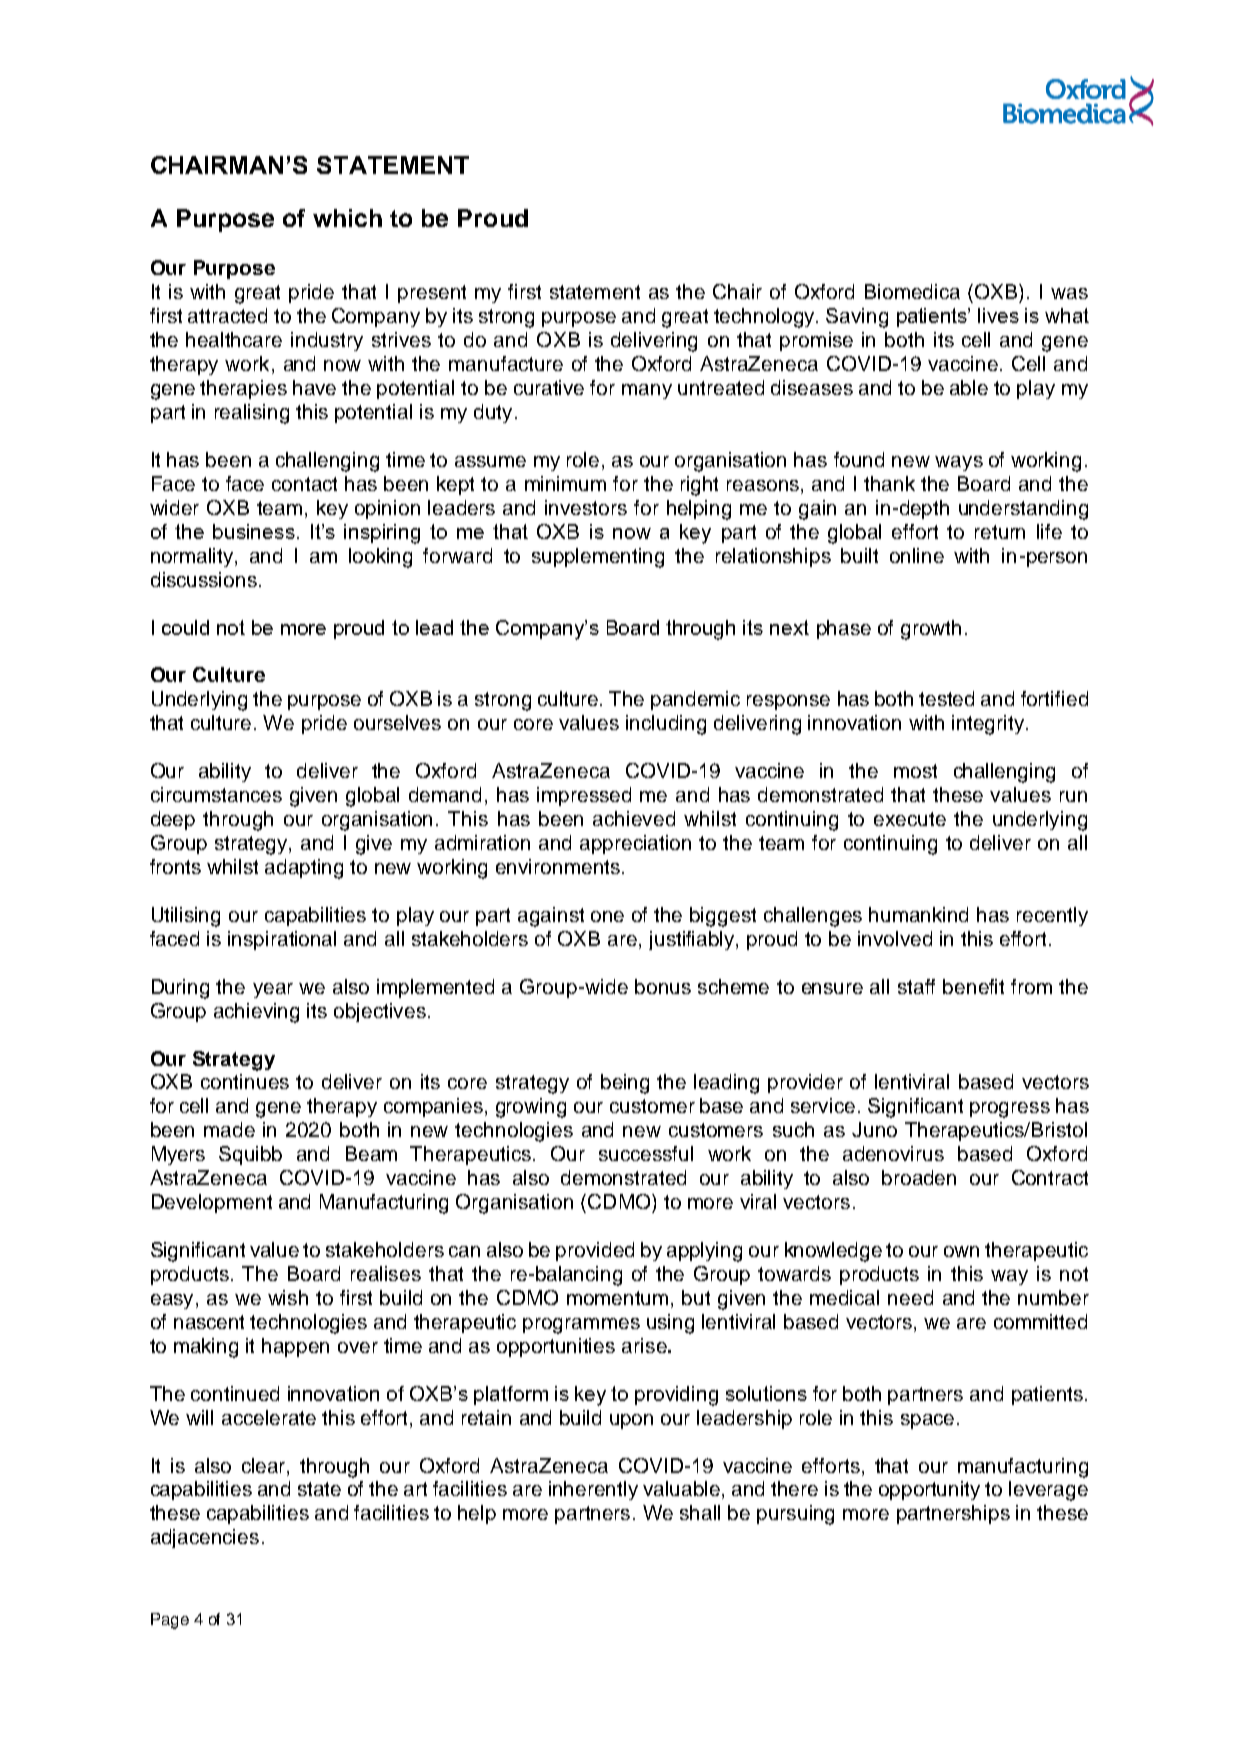 The image size is (1239, 1753). What do you see at coordinates (918, 914) in the image?
I see `humankind` at bounding box center [918, 914].
